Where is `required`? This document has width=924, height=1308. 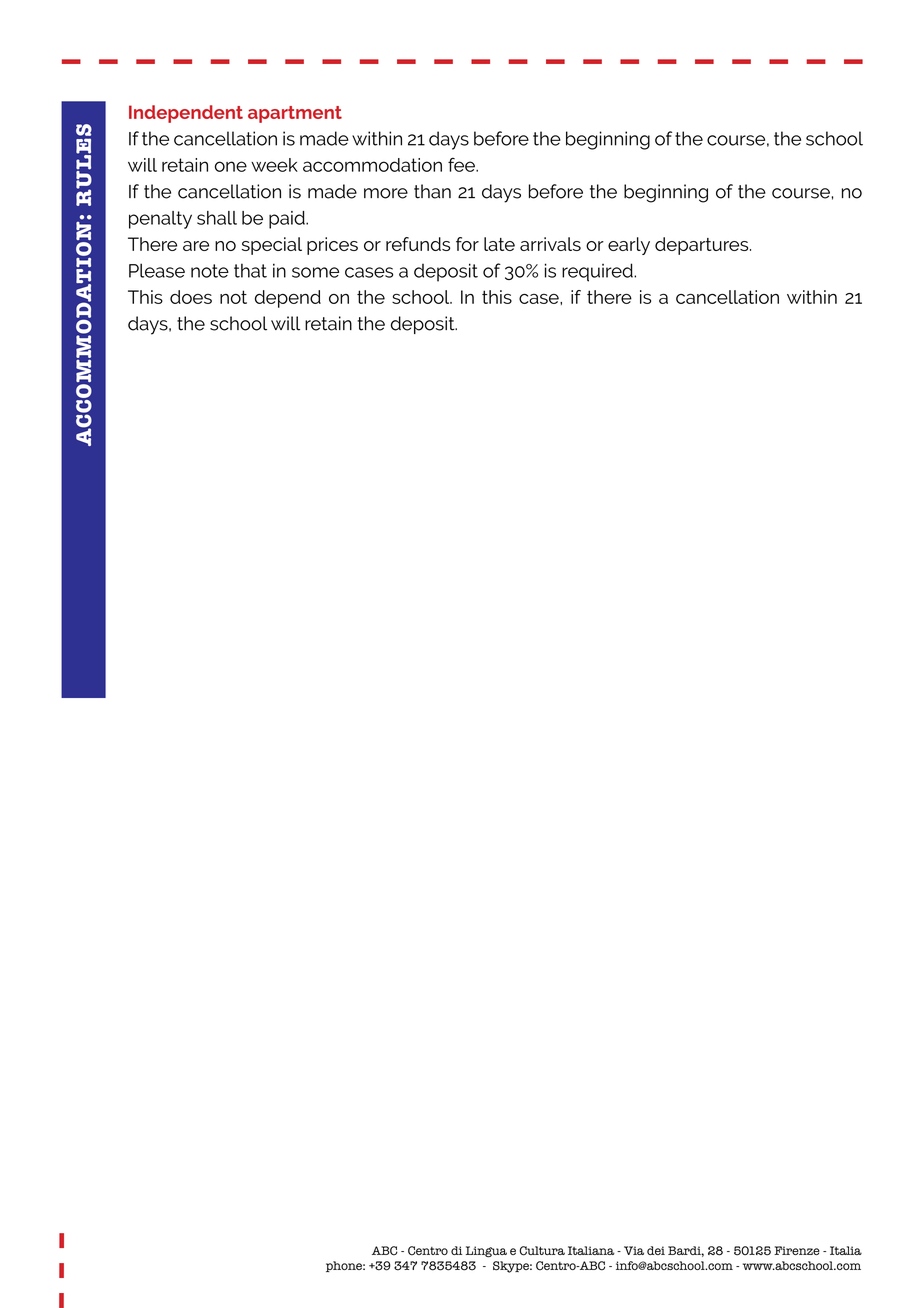 required is located at coordinates (598, 272).
